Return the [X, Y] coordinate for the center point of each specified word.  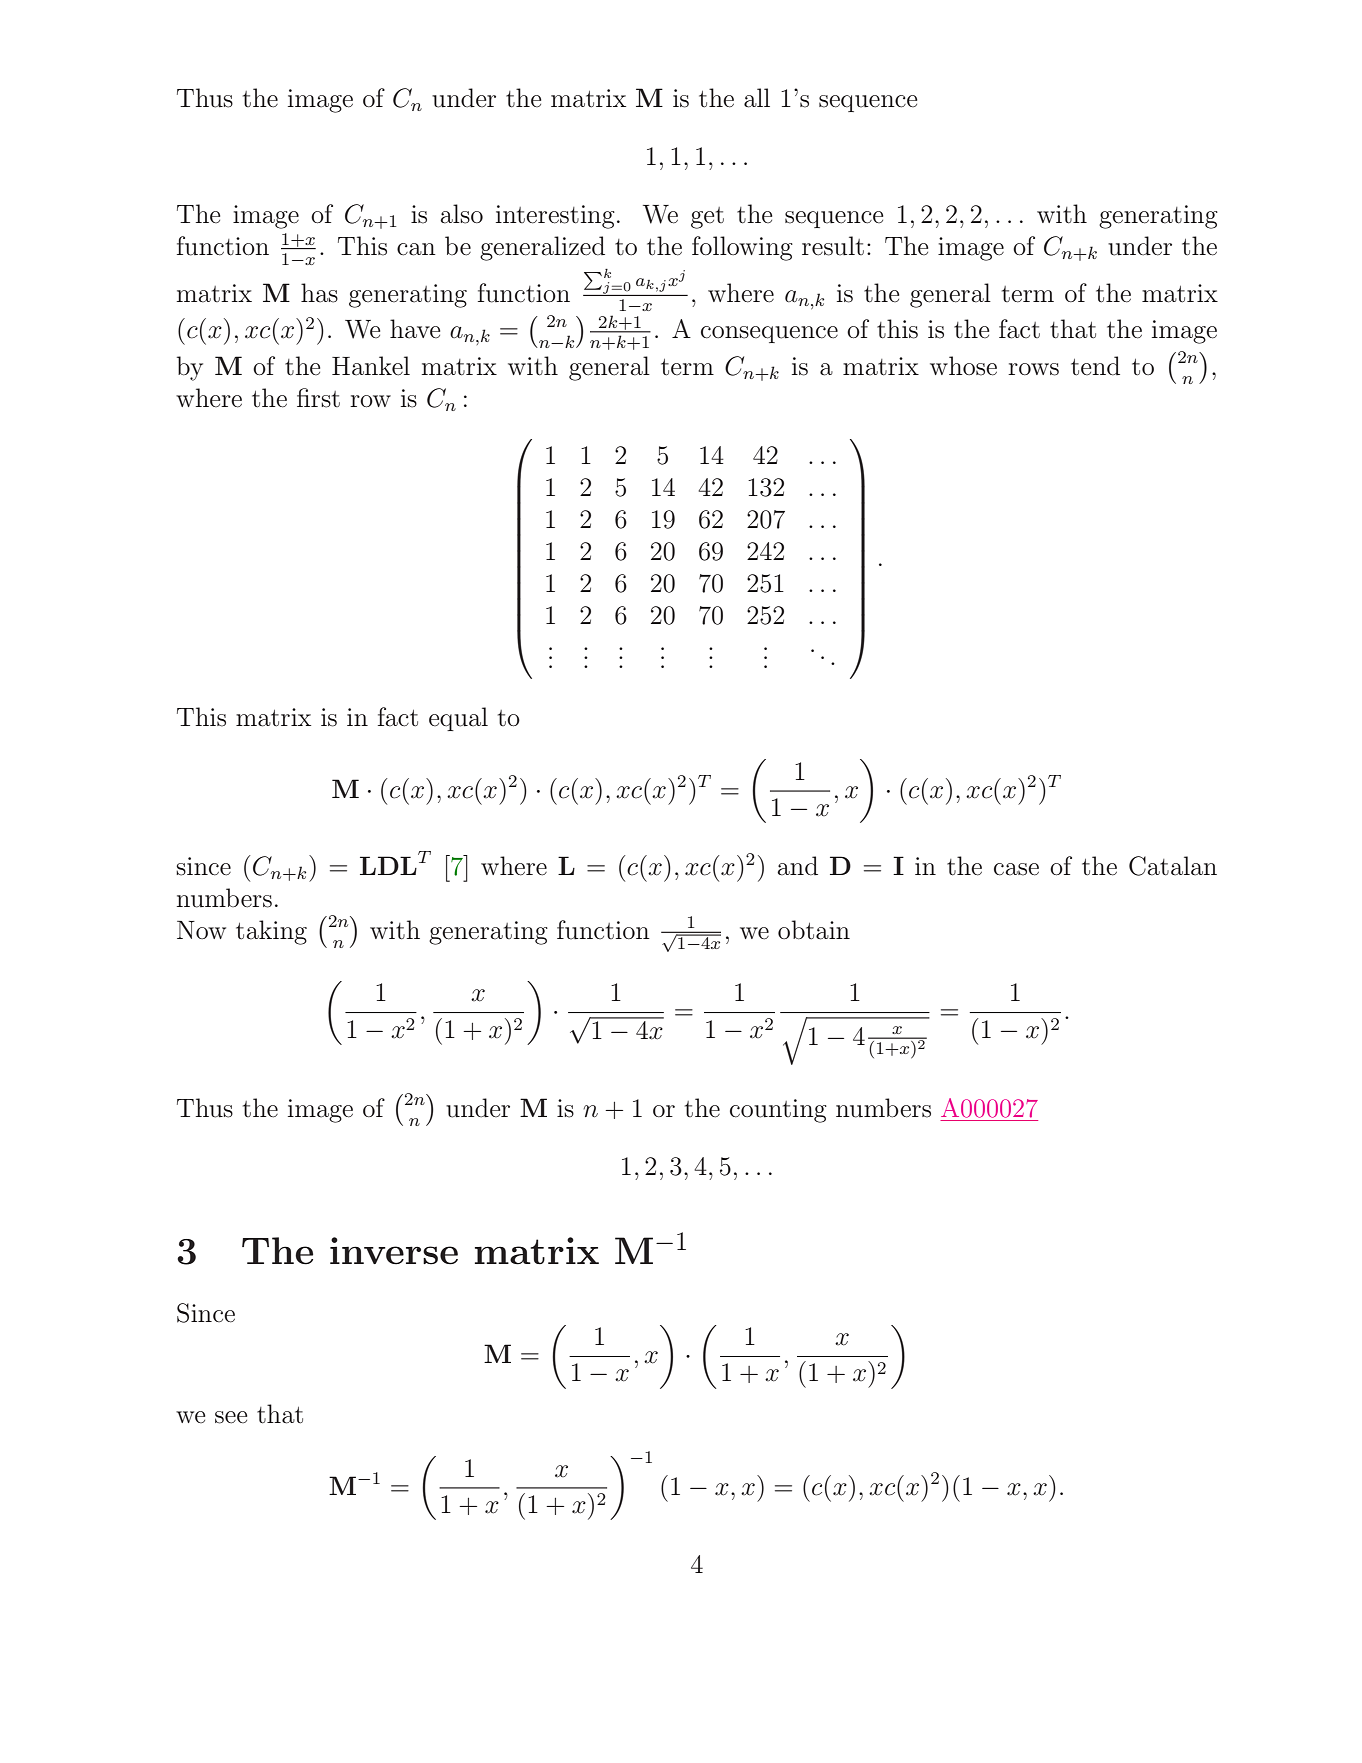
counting [778, 1111]
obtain [814, 930]
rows [1033, 369]
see [231, 1417]
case [1016, 869]
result [833, 246]
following [742, 248]
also [461, 214]
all [757, 98]
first [318, 398]
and [797, 866]
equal [458, 719]
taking [271, 932]
